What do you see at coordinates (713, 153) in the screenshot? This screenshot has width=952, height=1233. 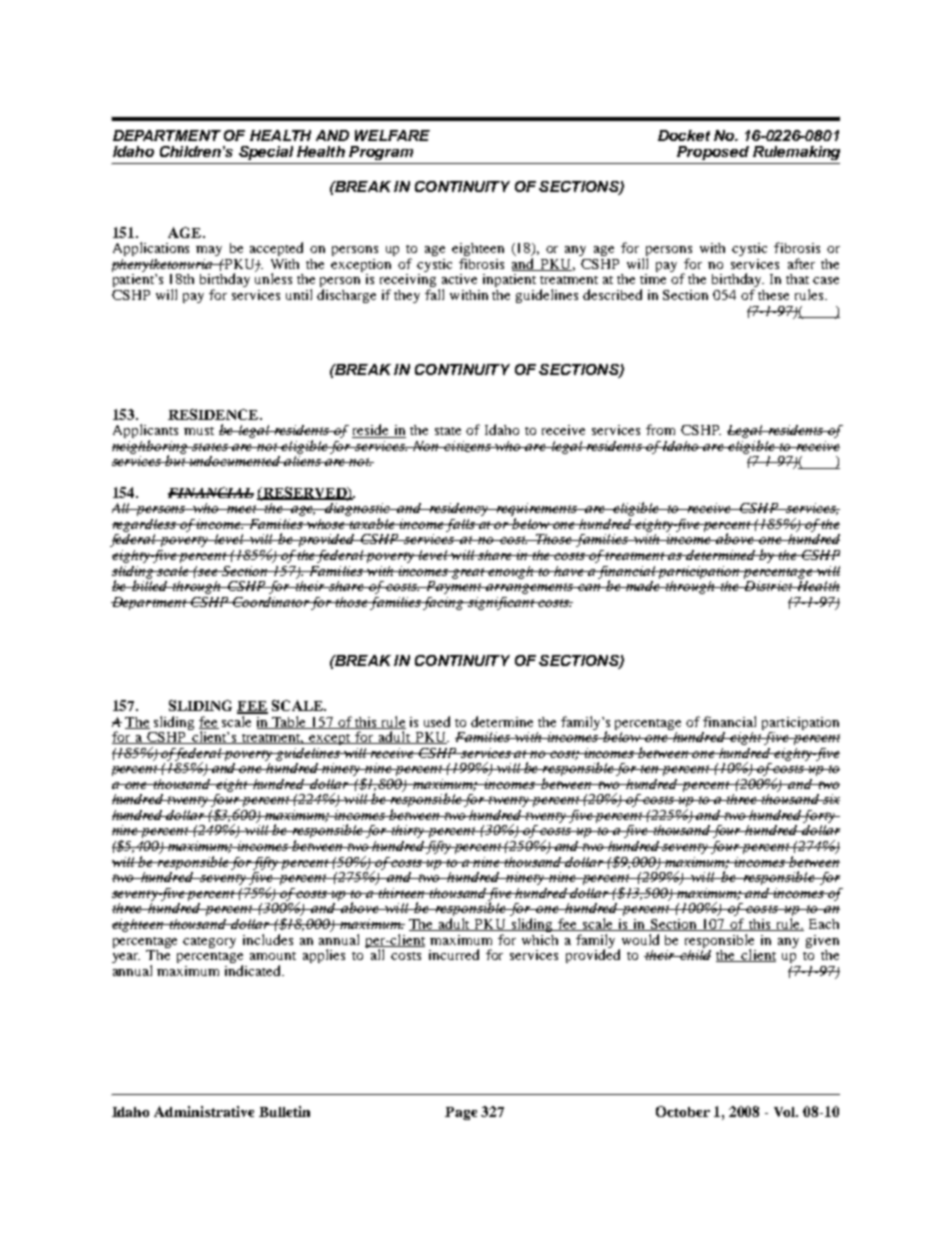 I see `Proposed` at bounding box center [713, 153].
